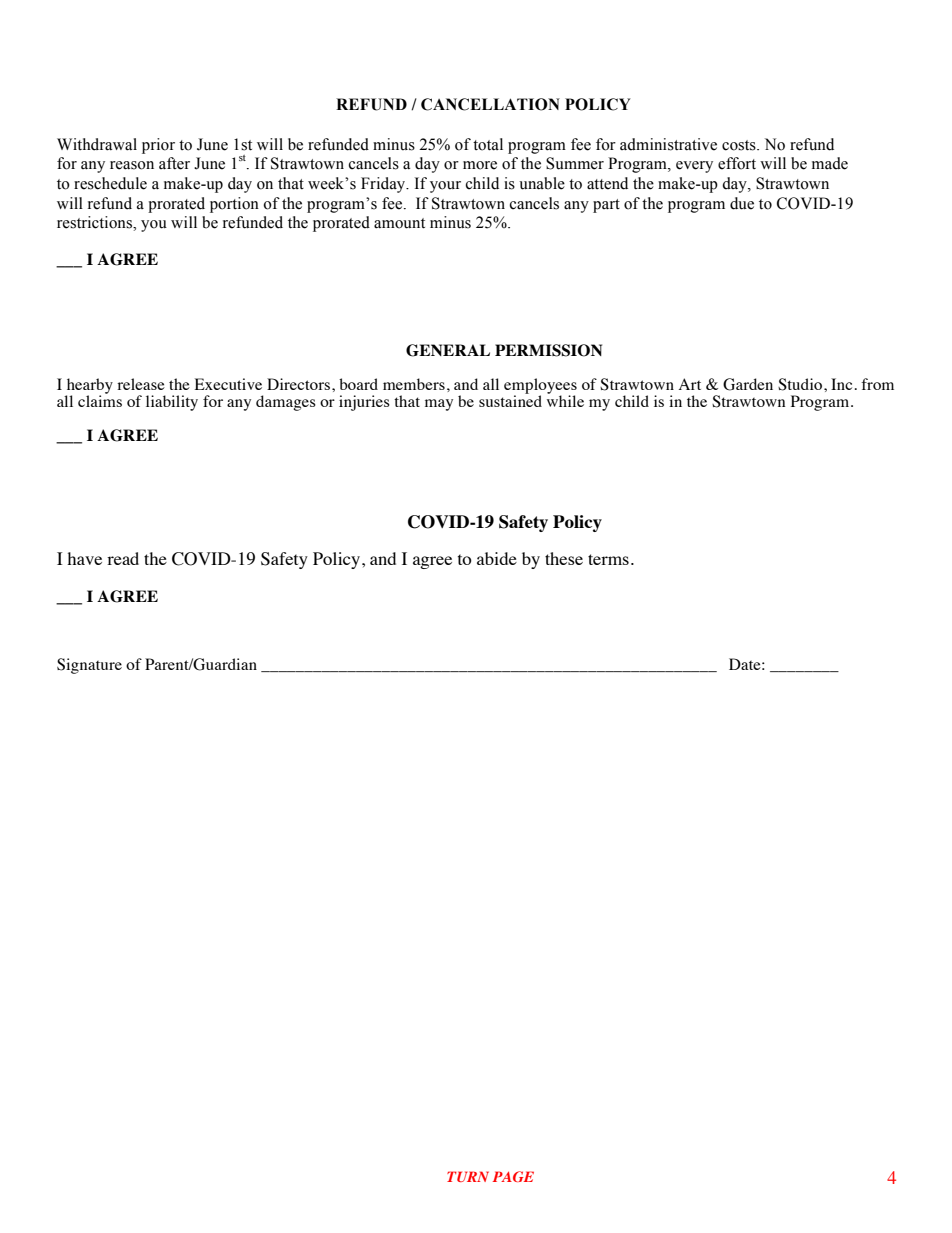 The image size is (952, 1233). Describe the element at coordinates (800, 384) in the document. I see `Studio` at that location.
